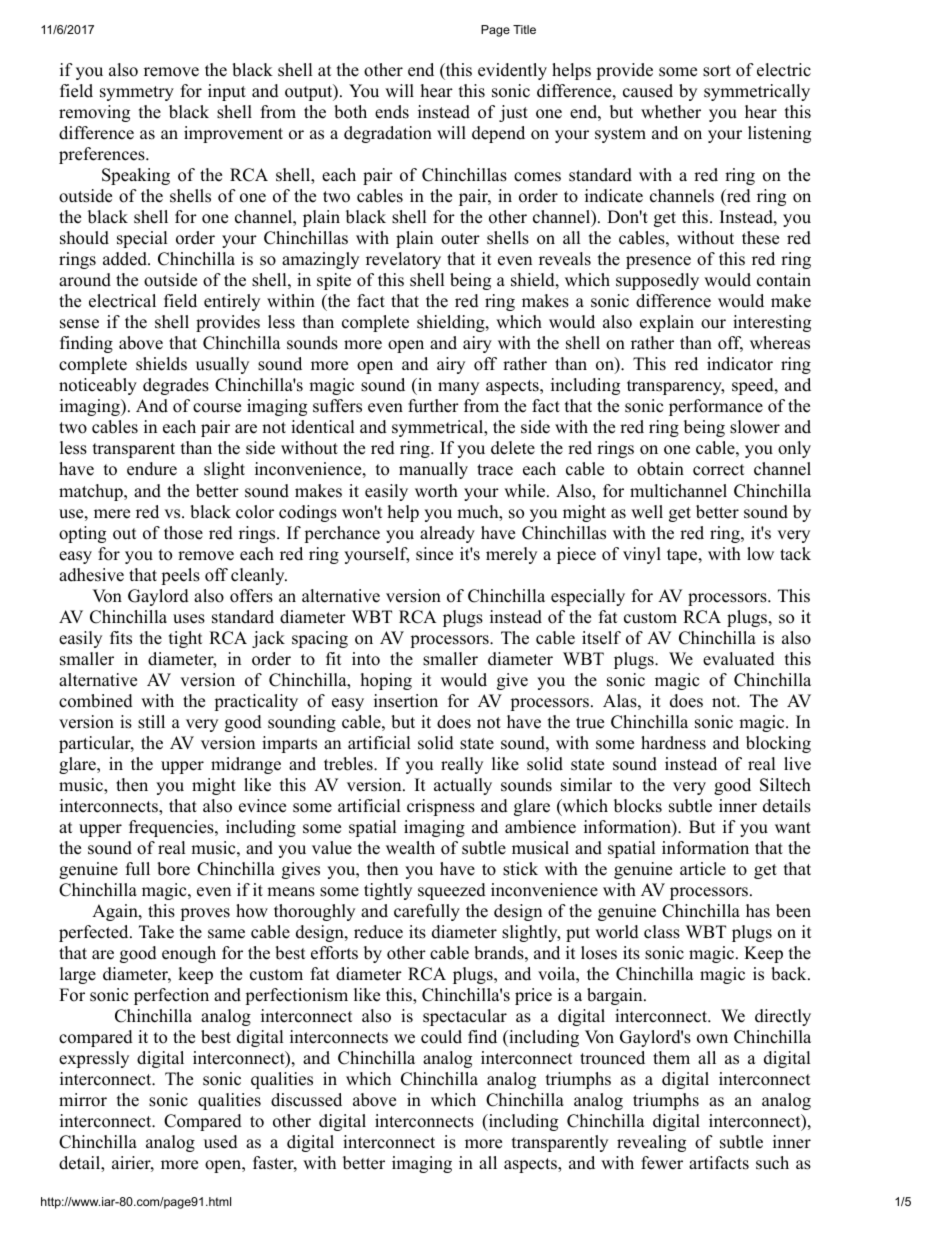 The height and width of the screenshot is (1233, 952). What do you see at coordinates (740, 364) in the screenshot?
I see `indicator` at bounding box center [740, 364].
